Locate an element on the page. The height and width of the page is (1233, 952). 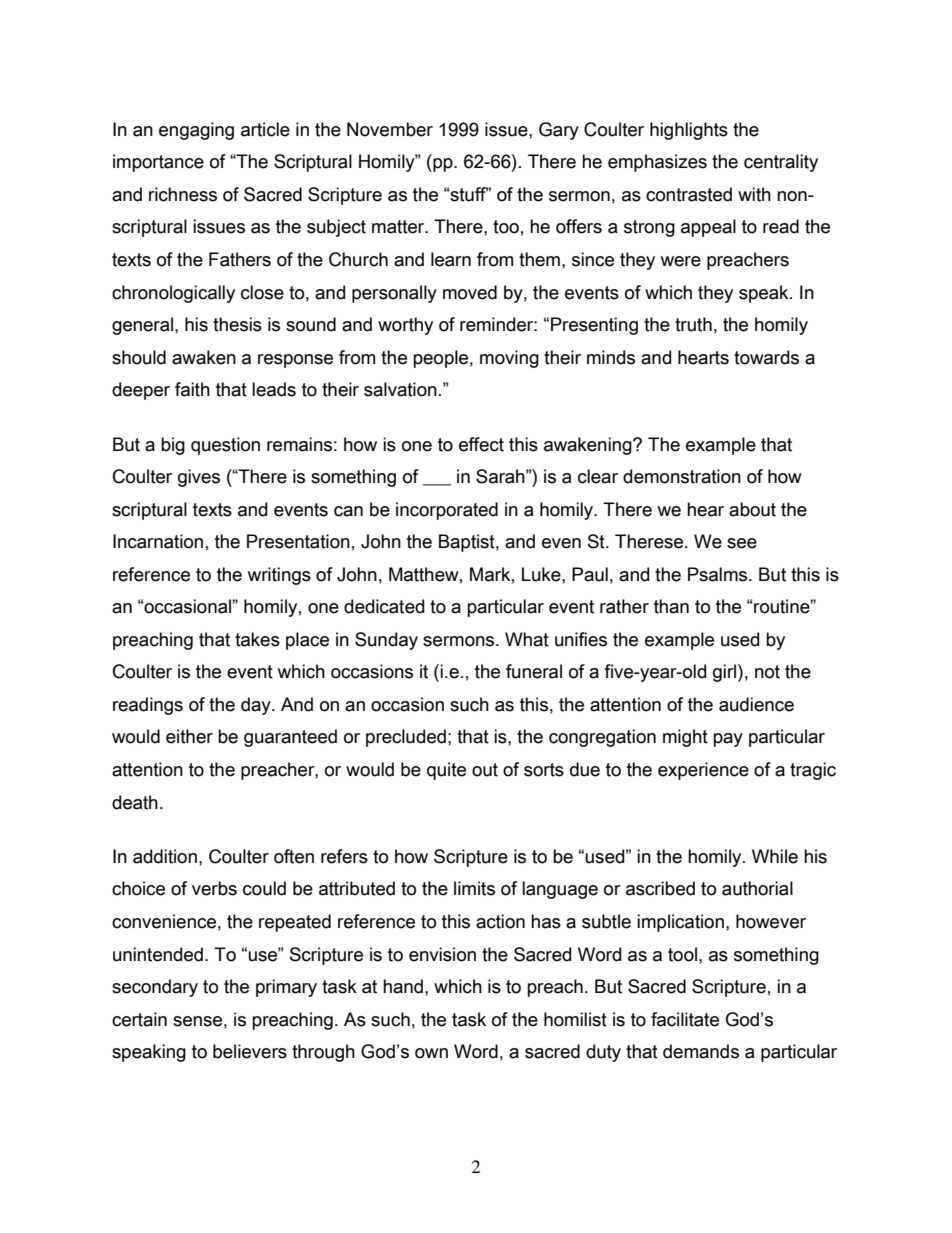
effect is located at coordinates (481, 444).
